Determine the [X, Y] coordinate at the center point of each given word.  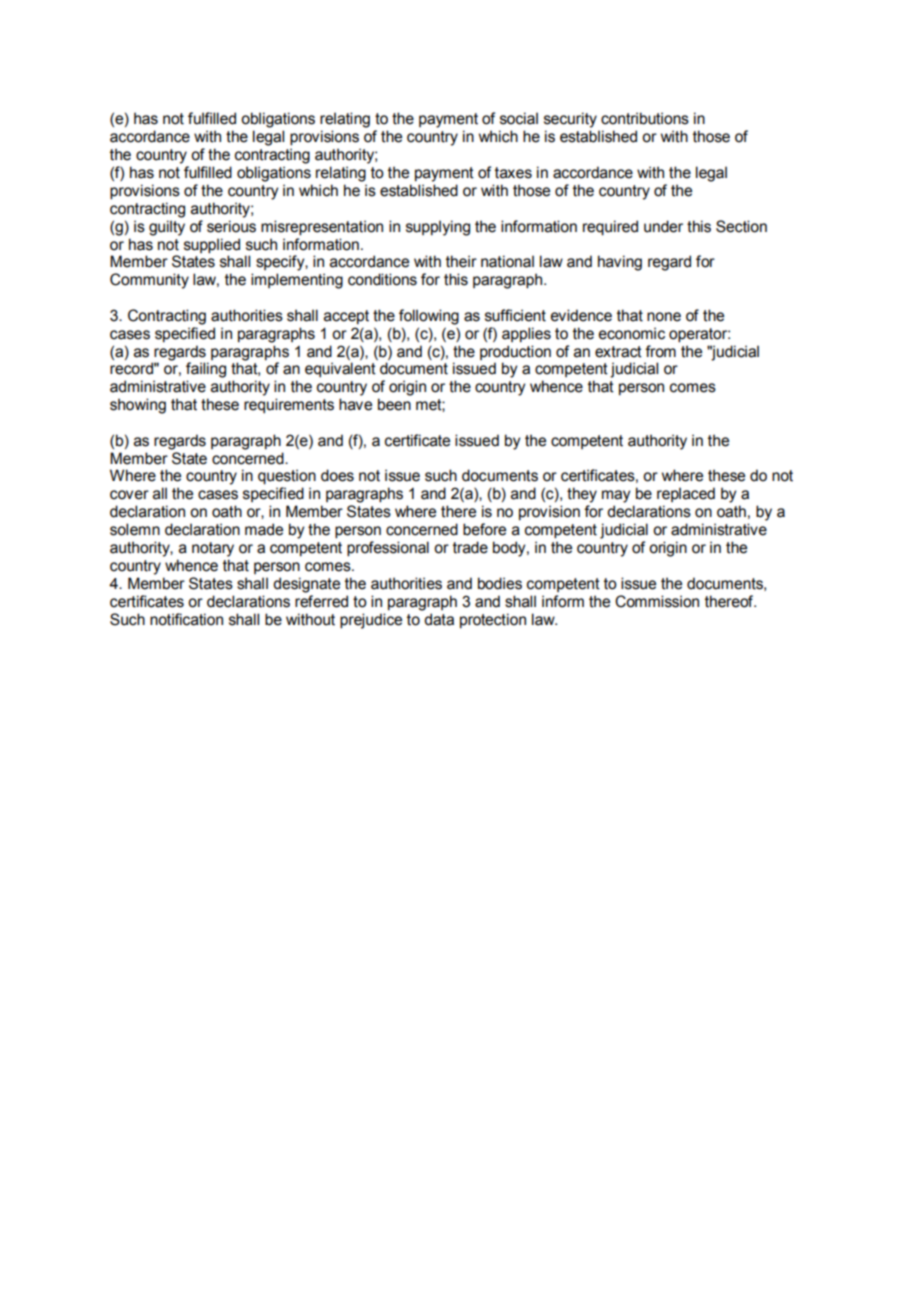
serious [231, 226]
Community [149, 281]
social [519, 118]
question [287, 477]
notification [186, 619]
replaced [686, 494]
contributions [645, 118]
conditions [382, 279]
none [664, 317]
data [439, 619]
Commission [657, 601]
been [394, 404]
